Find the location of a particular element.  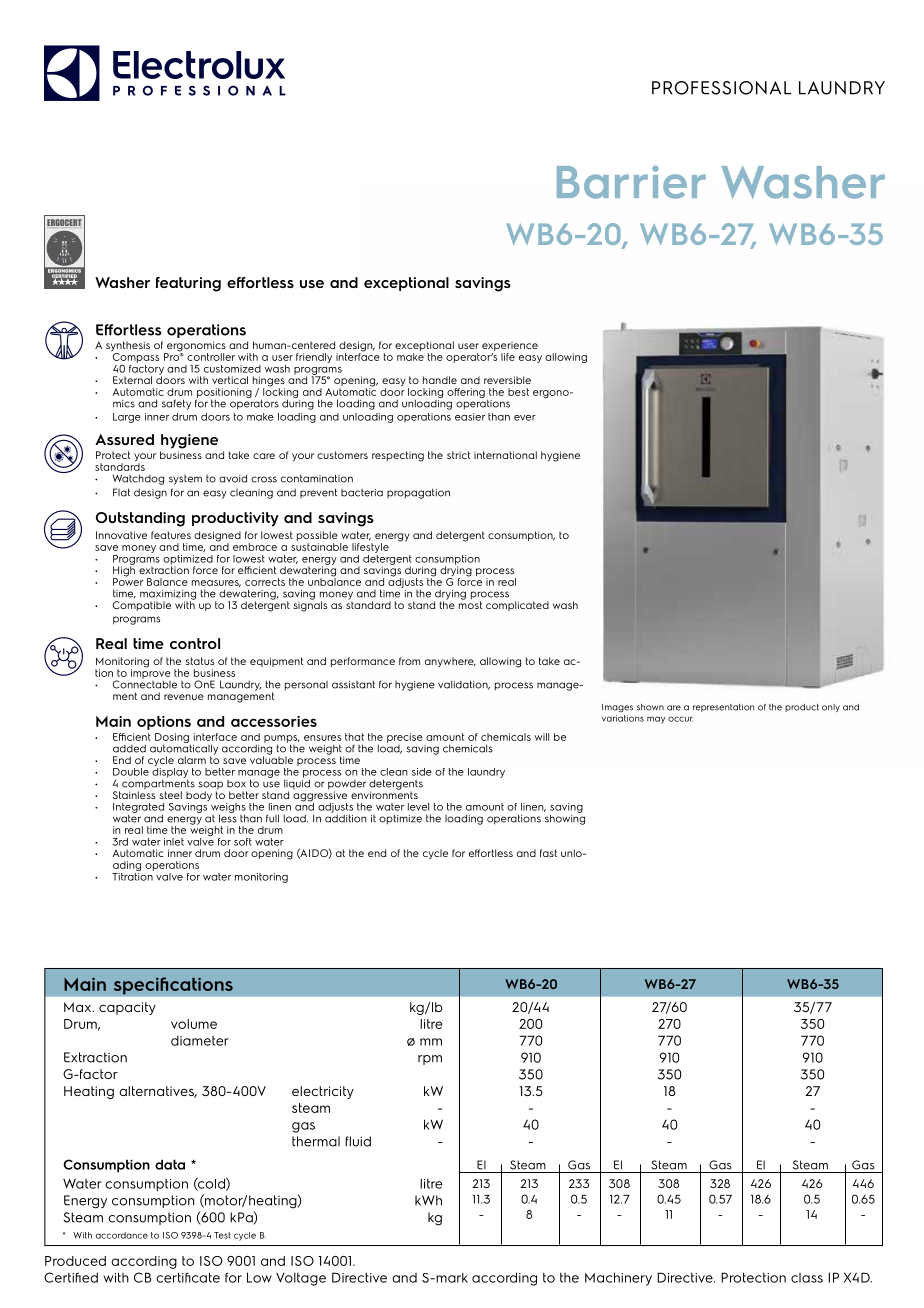

accordance is located at coordinates (122, 1235).
